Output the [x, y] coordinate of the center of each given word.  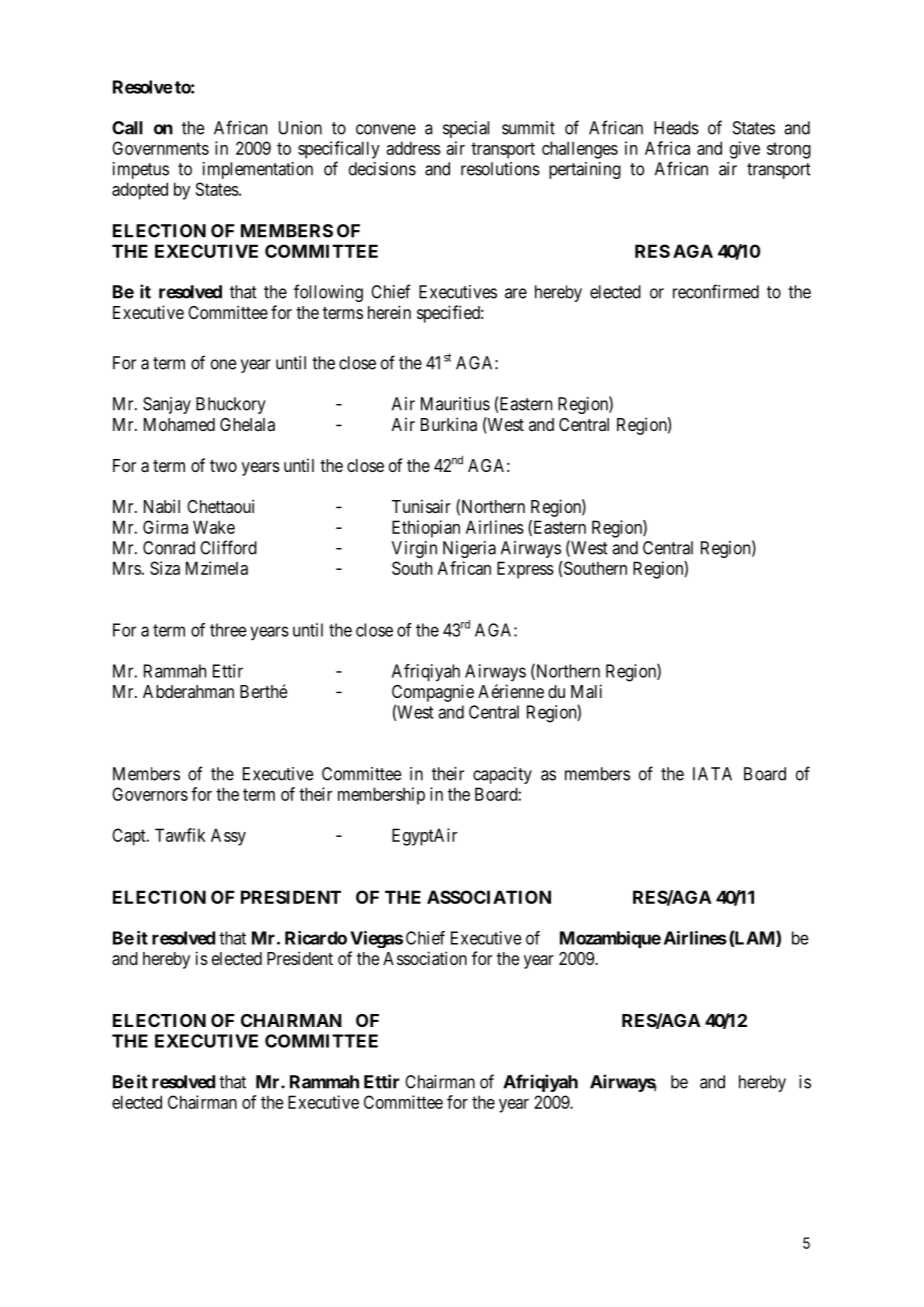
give [745, 150]
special [466, 129]
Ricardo [316, 938]
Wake [214, 527]
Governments [160, 148]
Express [525, 570]
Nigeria [469, 549]
